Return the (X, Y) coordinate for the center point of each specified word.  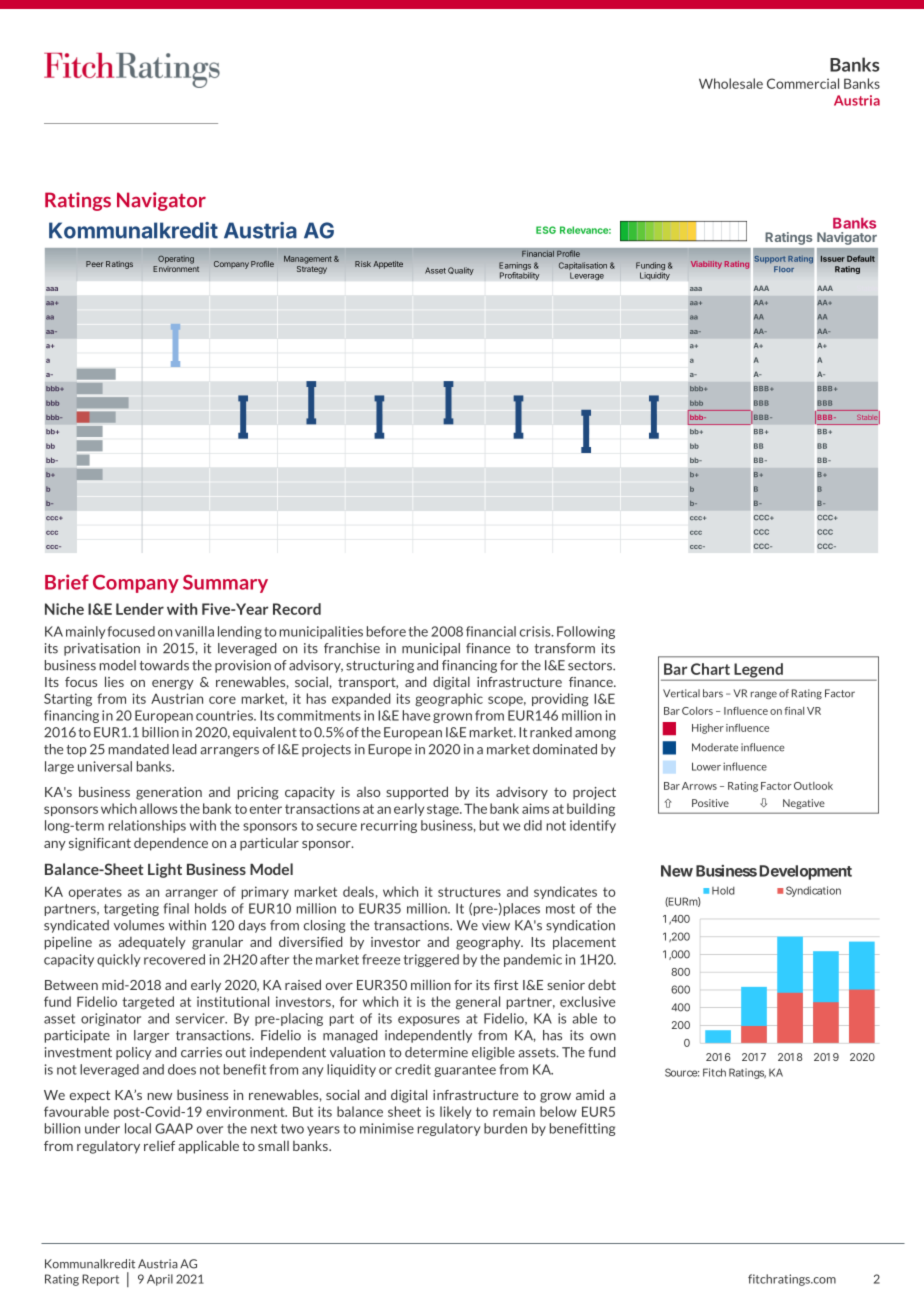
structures (469, 892)
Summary (225, 584)
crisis (536, 631)
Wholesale (731, 83)
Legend (758, 671)
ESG (546, 230)
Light (165, 870)
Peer (94, 264)
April (160, 1280)
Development (806, 872)
